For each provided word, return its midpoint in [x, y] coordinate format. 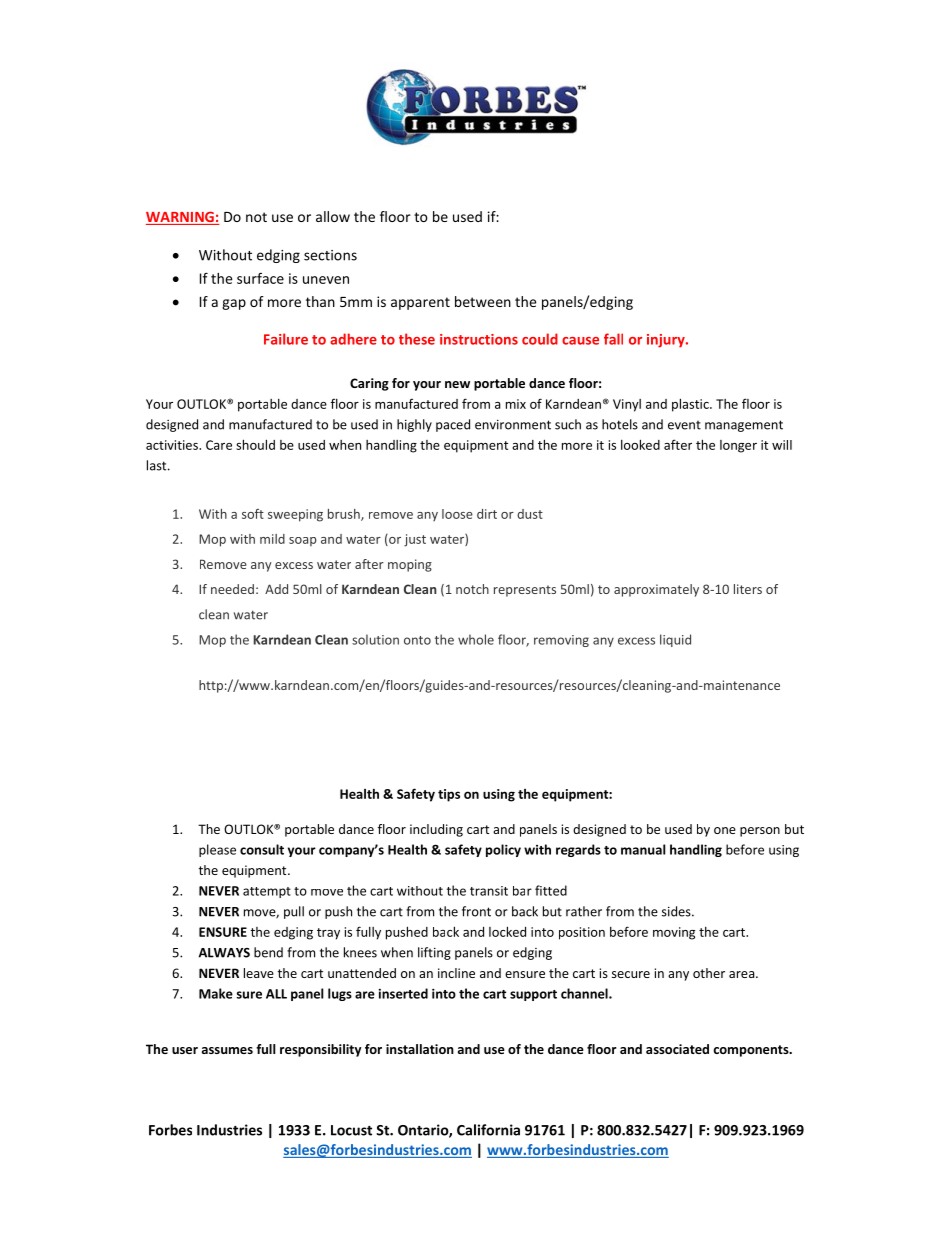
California [488, 1130]
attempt [267, 892]
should [255, 444]
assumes [227, 1050]
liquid [675, 640]
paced [453, 425]
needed [232, 589]
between [483, 301]
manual [643, 849]
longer [738, 446]
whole [476, 639]
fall [613, 339]
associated [677, 1049]
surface [260, 278]
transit [489, 891]
